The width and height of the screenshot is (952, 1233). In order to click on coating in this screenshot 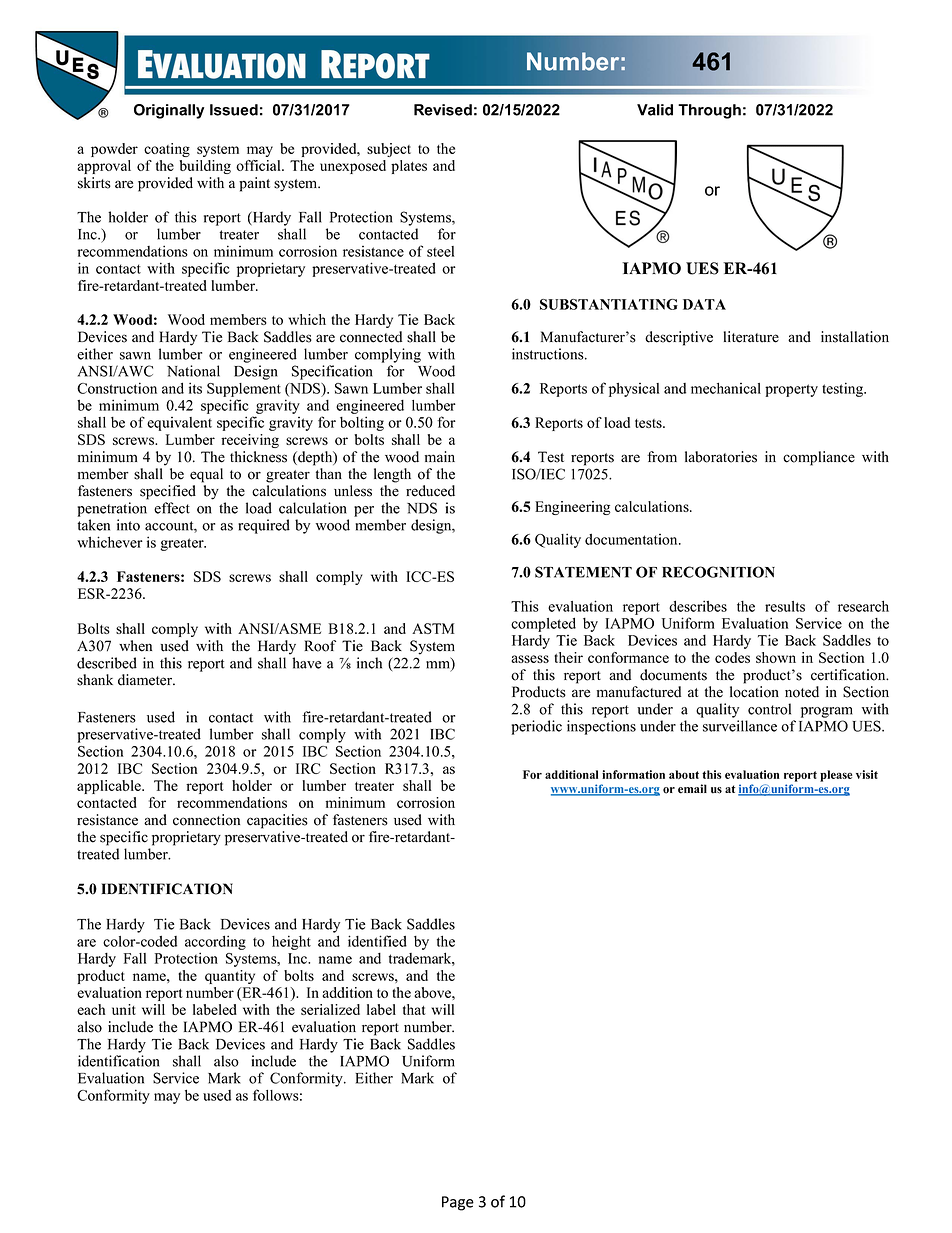, I will do `click(167, 150)`.
